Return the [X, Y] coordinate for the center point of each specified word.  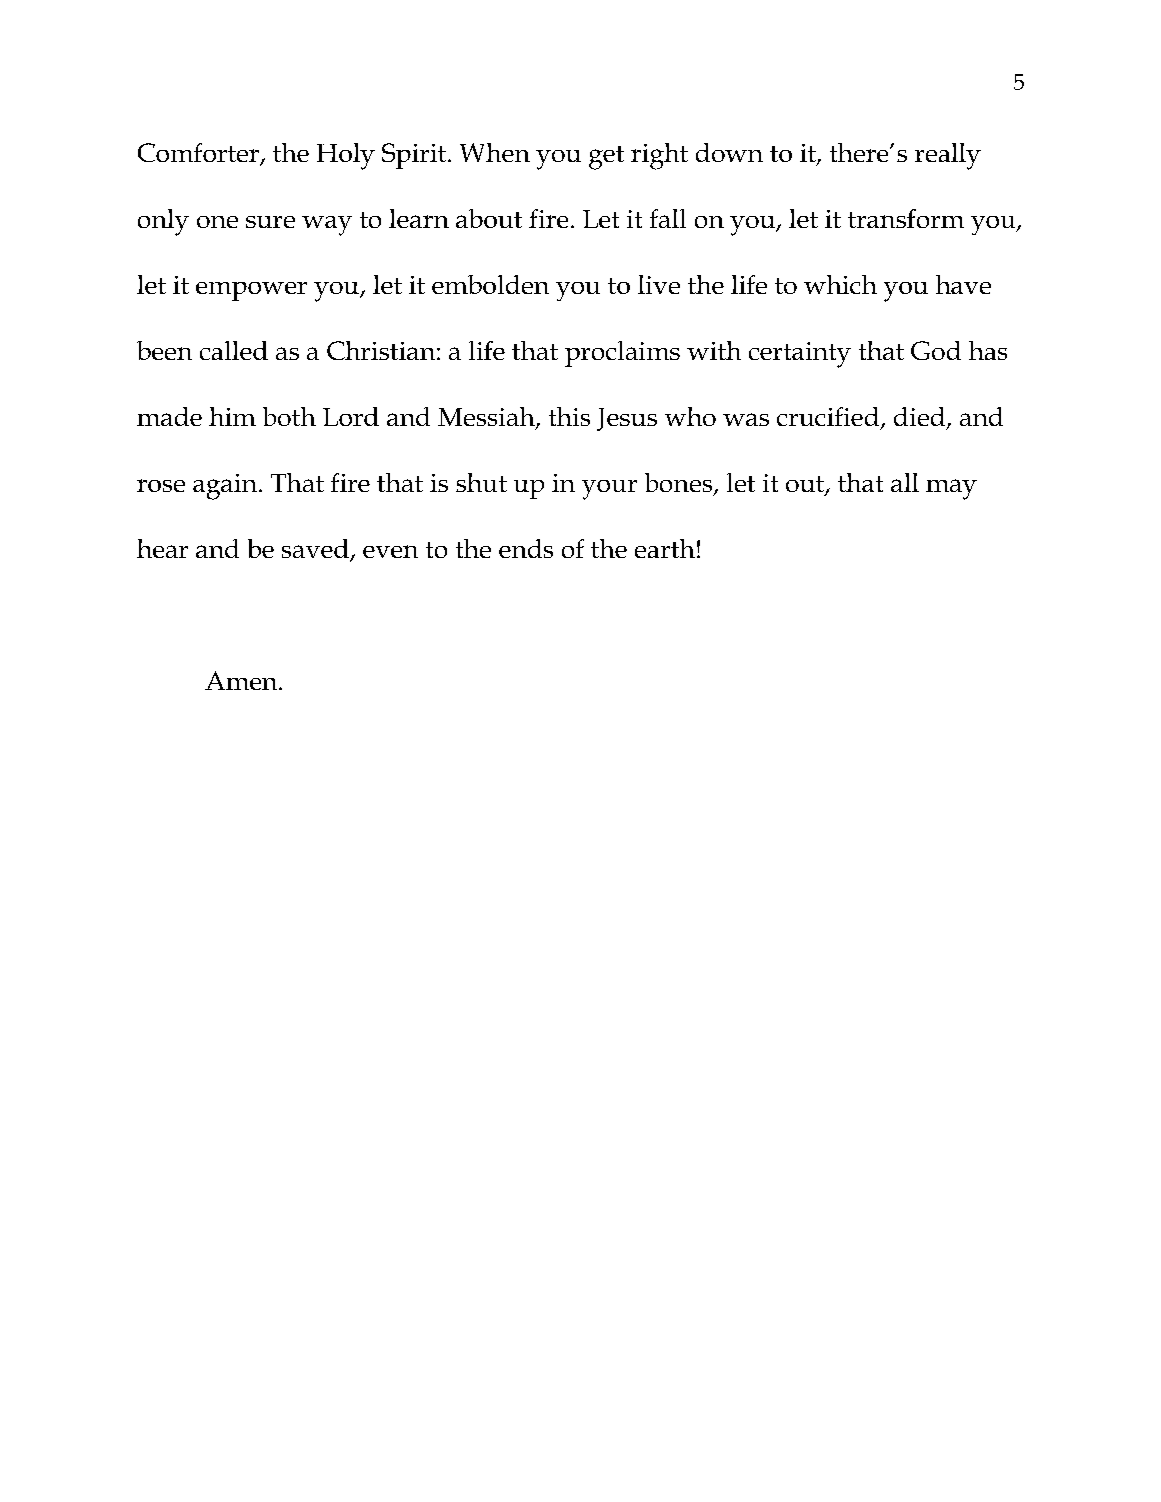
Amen [242, 680]
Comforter [199, 154]
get [606, 158]
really [948, 156]
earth [665, 548]
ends [526, 548]
